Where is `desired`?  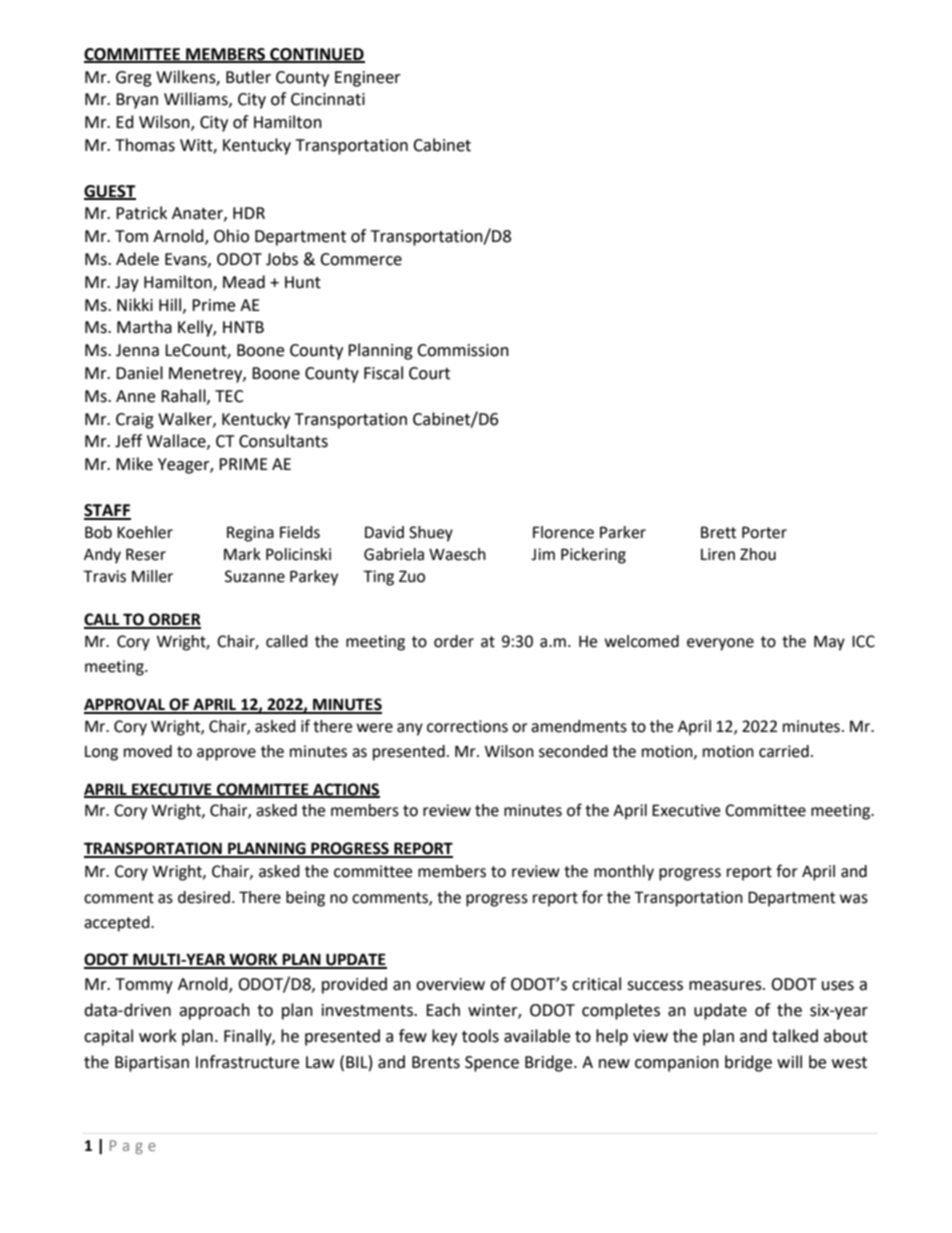 desired is located at coordinates (204, 897).
